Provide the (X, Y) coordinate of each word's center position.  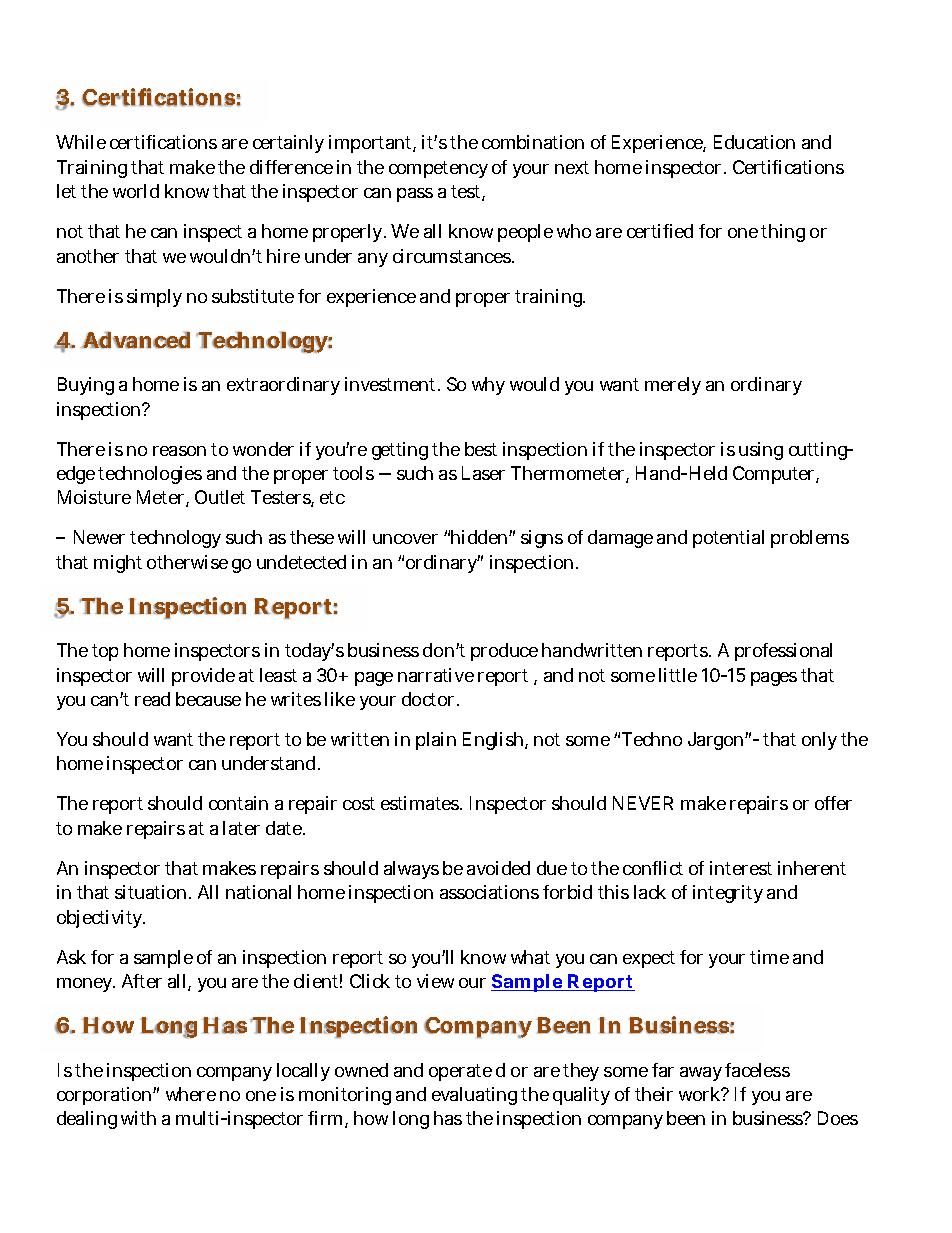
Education (754, 142)
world (136, 191)
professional (783, 652)
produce (504, 652)
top (105, 652)
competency (438, 169)
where (191, 1094)
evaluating (474, 1096)
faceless (757, 1070)
